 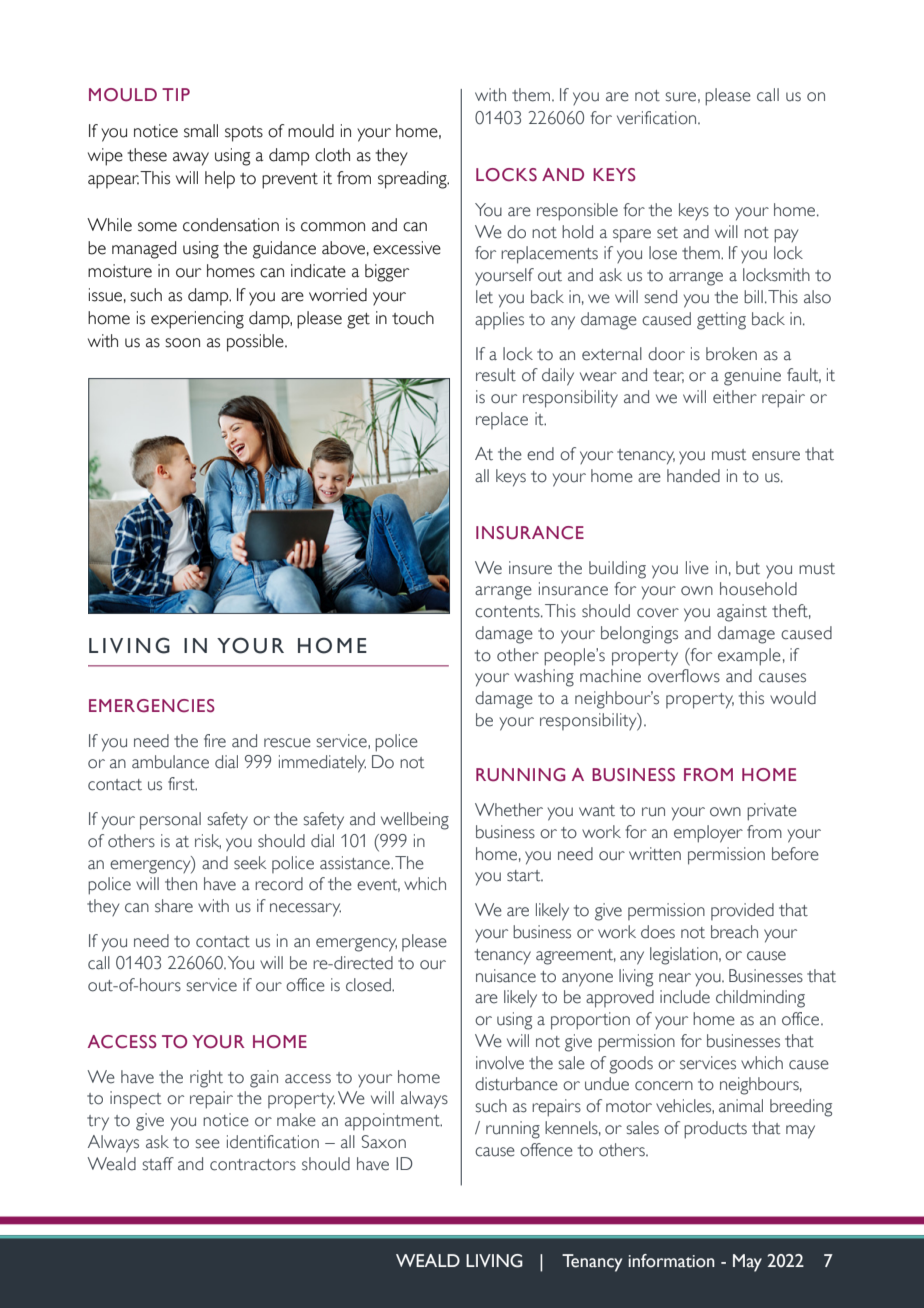 What do you see at coordinates (182, 343) in the screenshot?
I see `soon` at bounding box center [182, 343].
